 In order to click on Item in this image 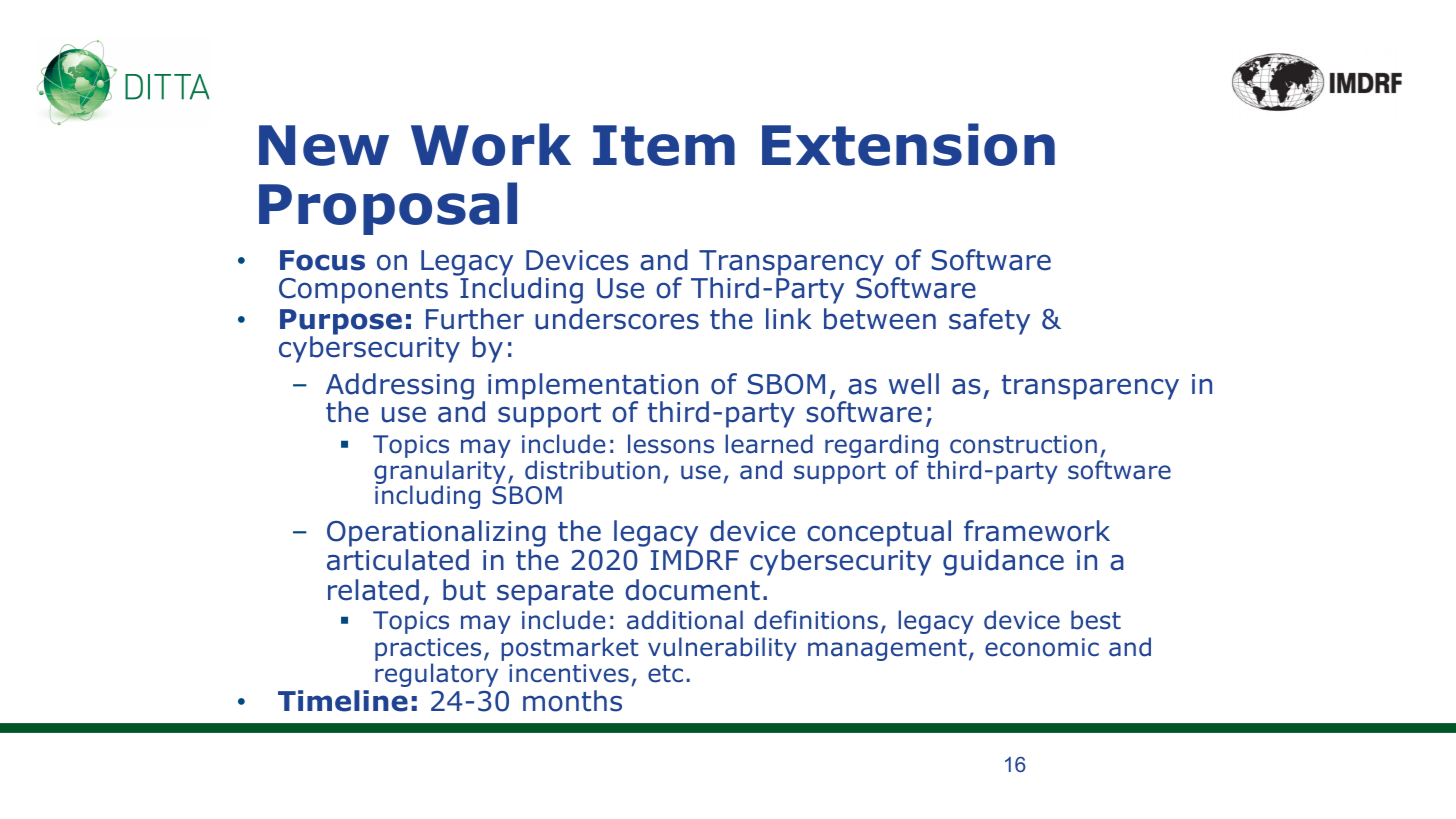, I will do `click(664, 145)`.
